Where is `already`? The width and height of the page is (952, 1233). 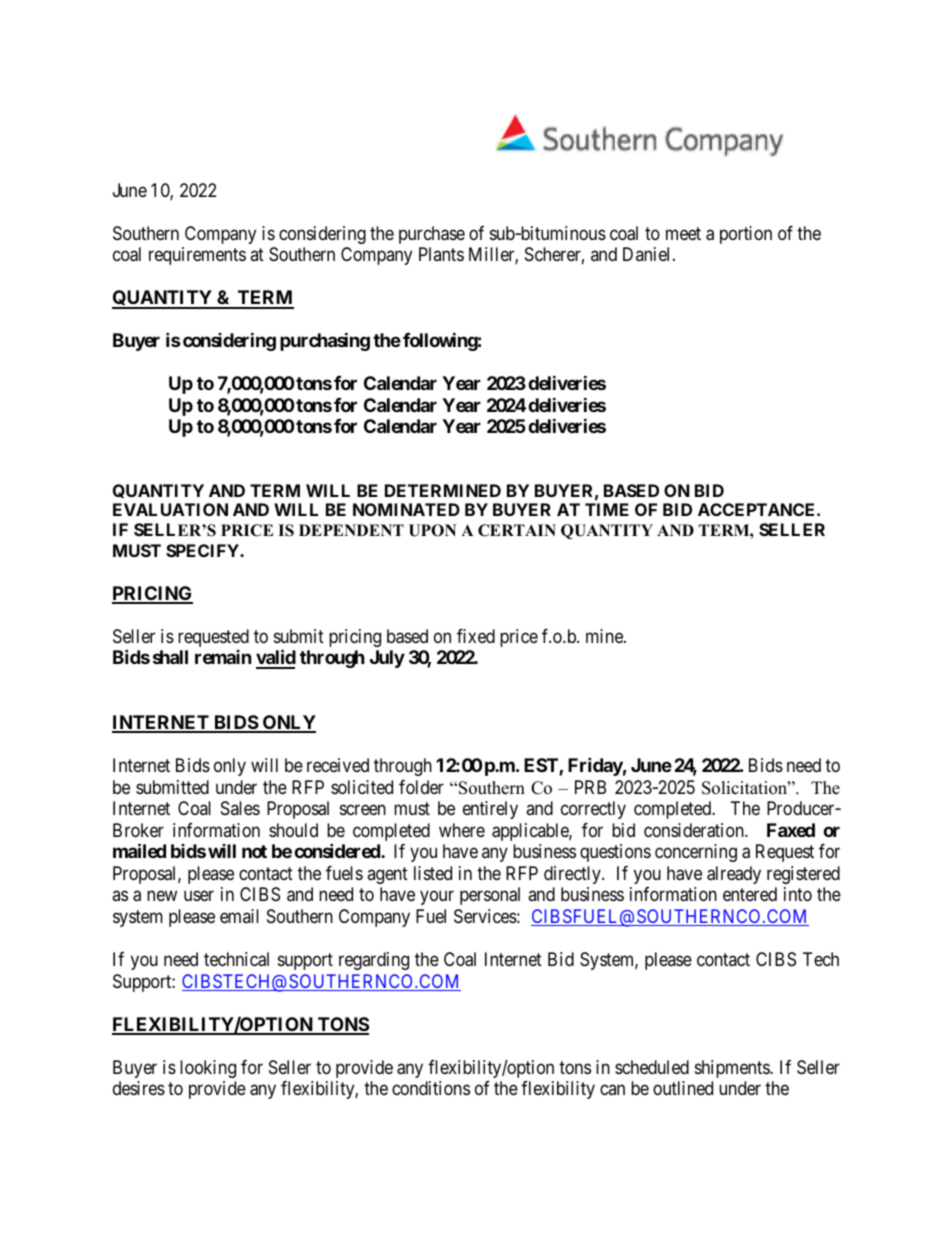 already is located at coordinates (734, 875).
